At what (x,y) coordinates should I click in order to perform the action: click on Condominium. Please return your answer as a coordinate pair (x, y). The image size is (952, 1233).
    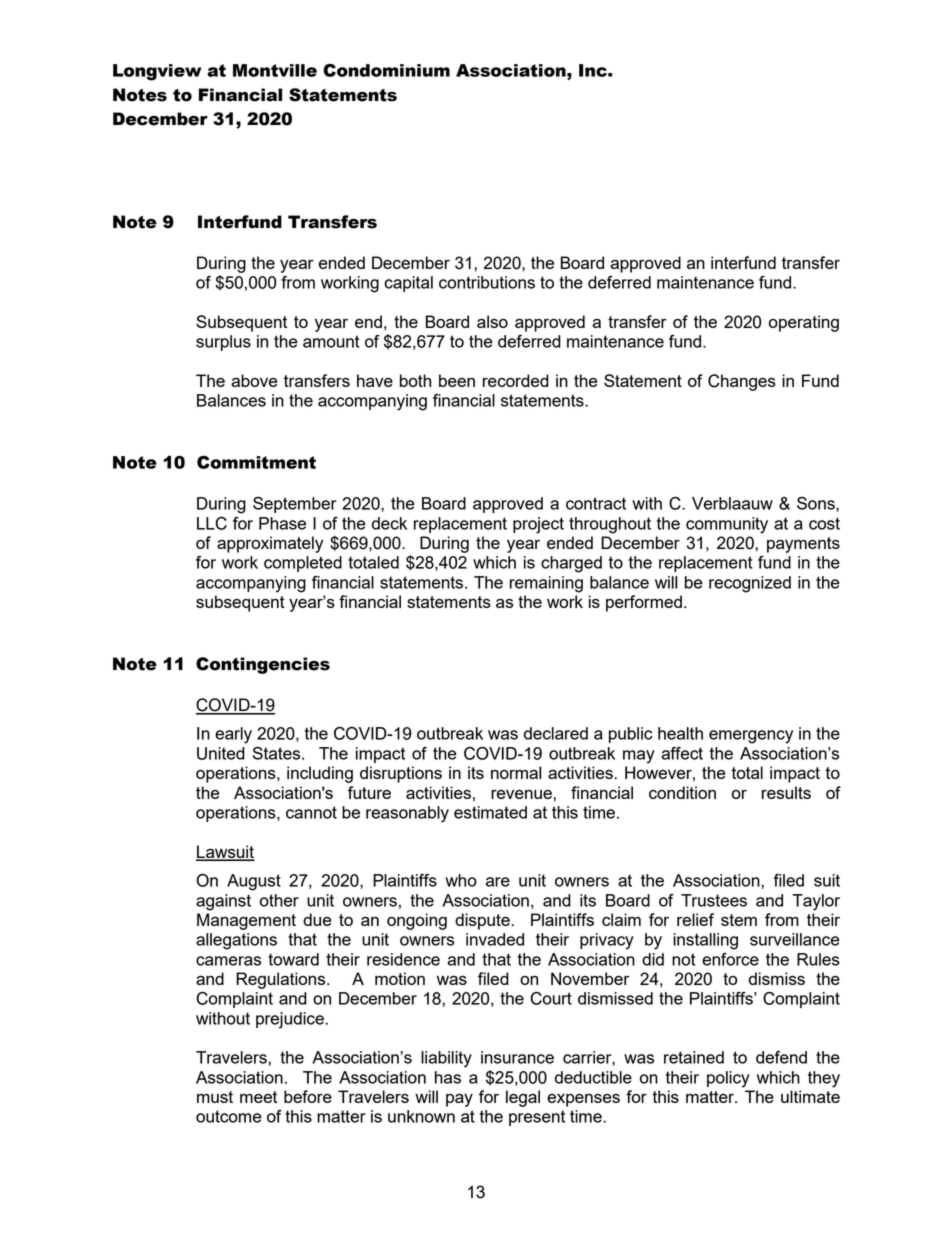
    Looking at the image, I should click on (386, 70).
